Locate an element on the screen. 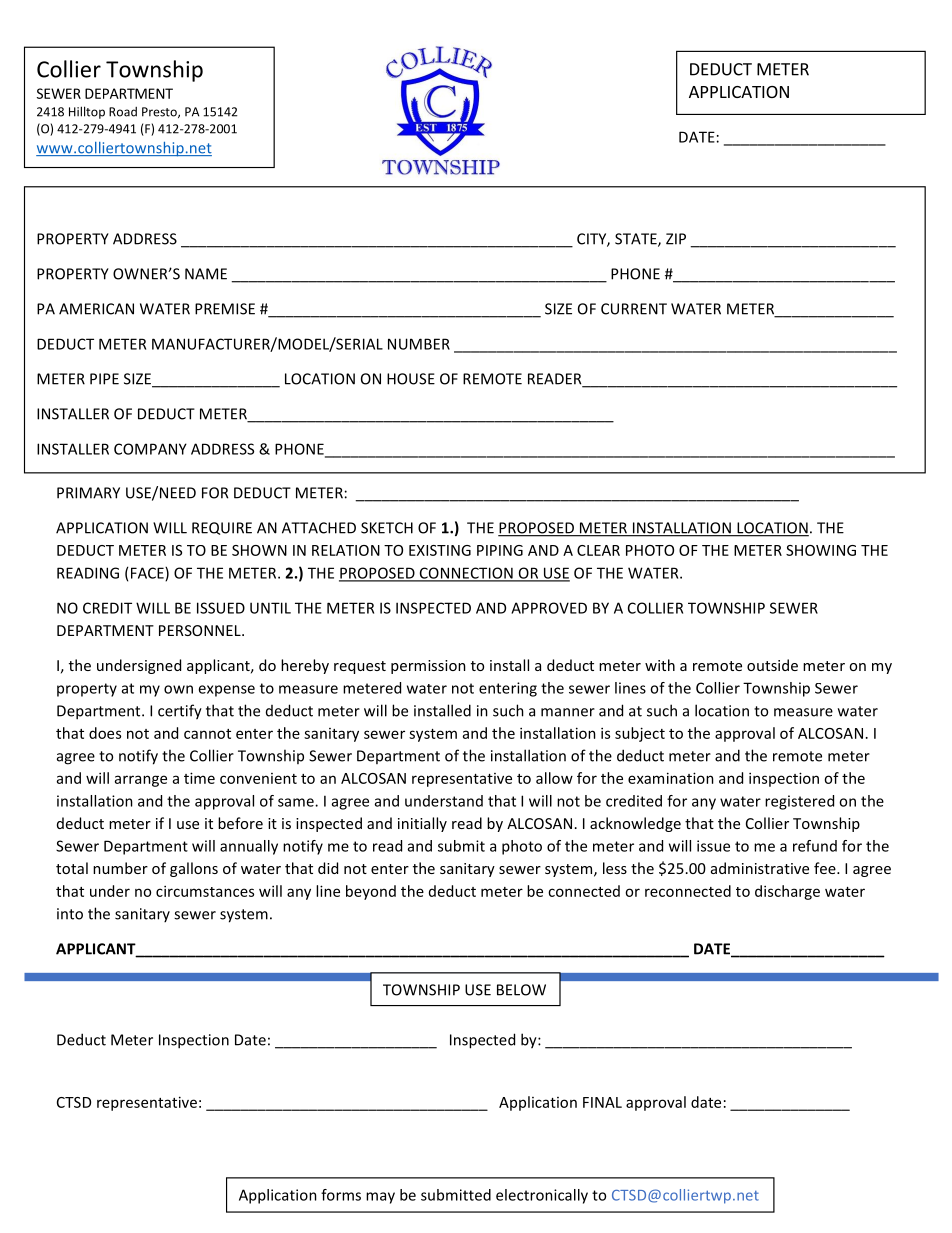 This screenshot has width=952, height=1233. outside is located at coordinates (772, 665).
